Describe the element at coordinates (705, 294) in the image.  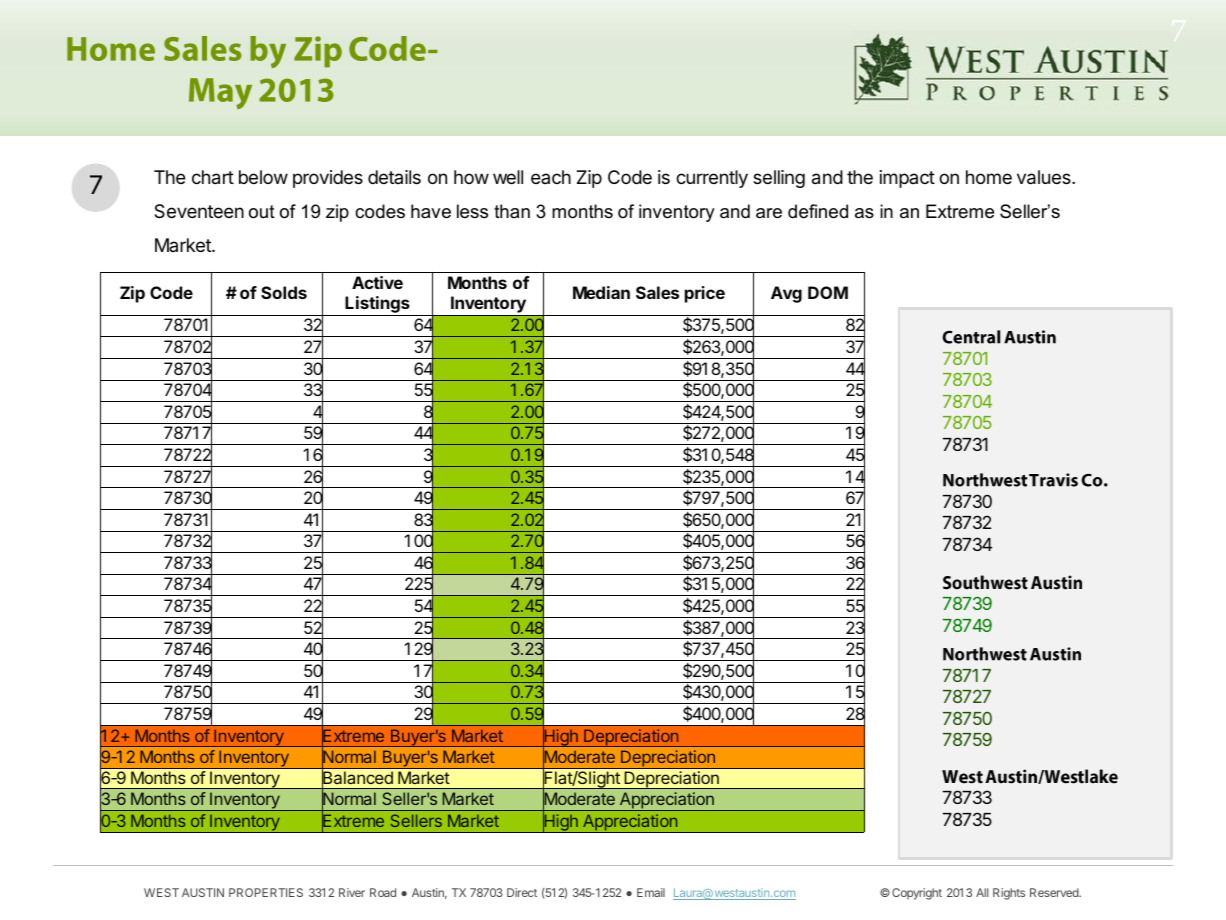
I see `price` at that location.
